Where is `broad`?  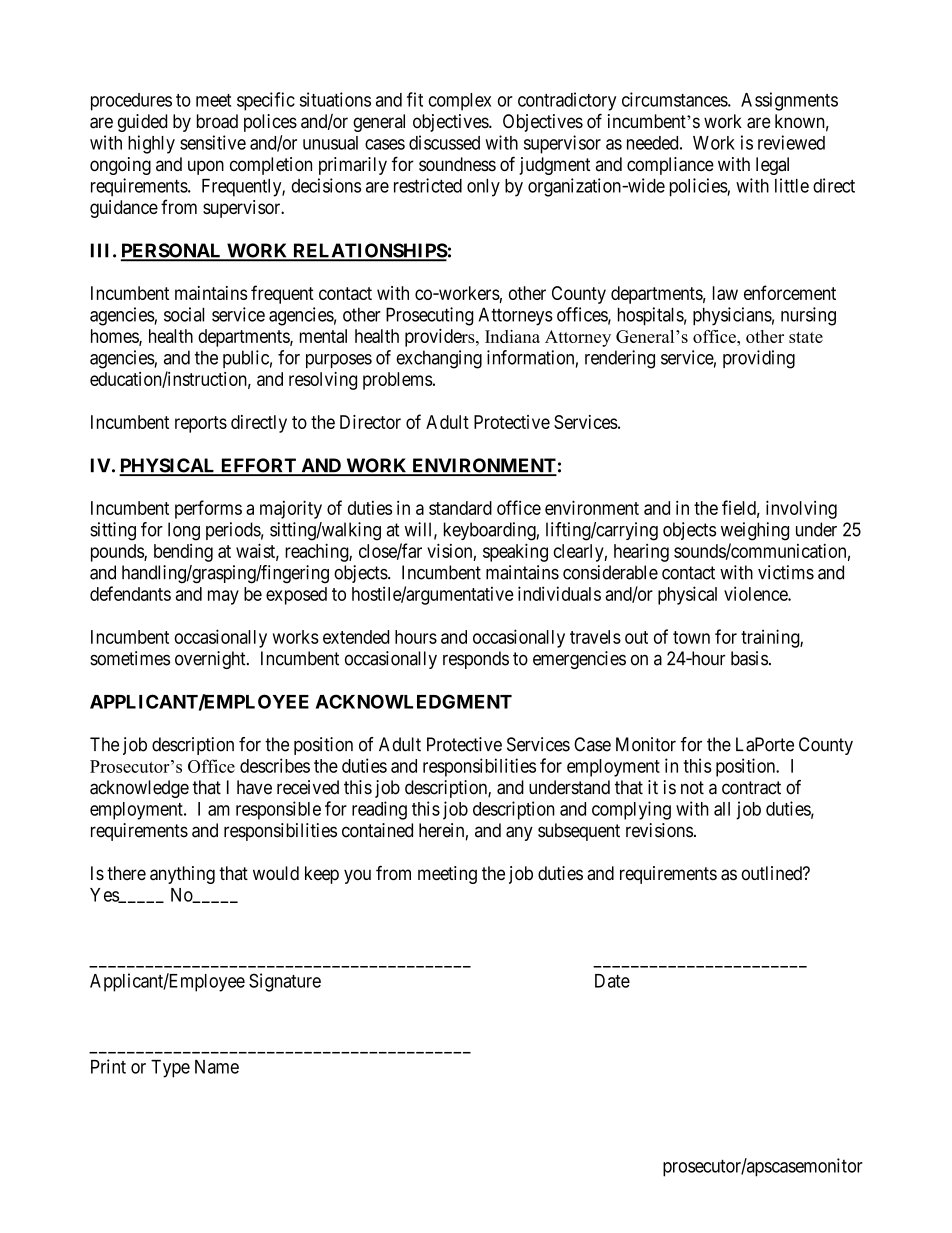
broad is located at coordinates (217, 121).
